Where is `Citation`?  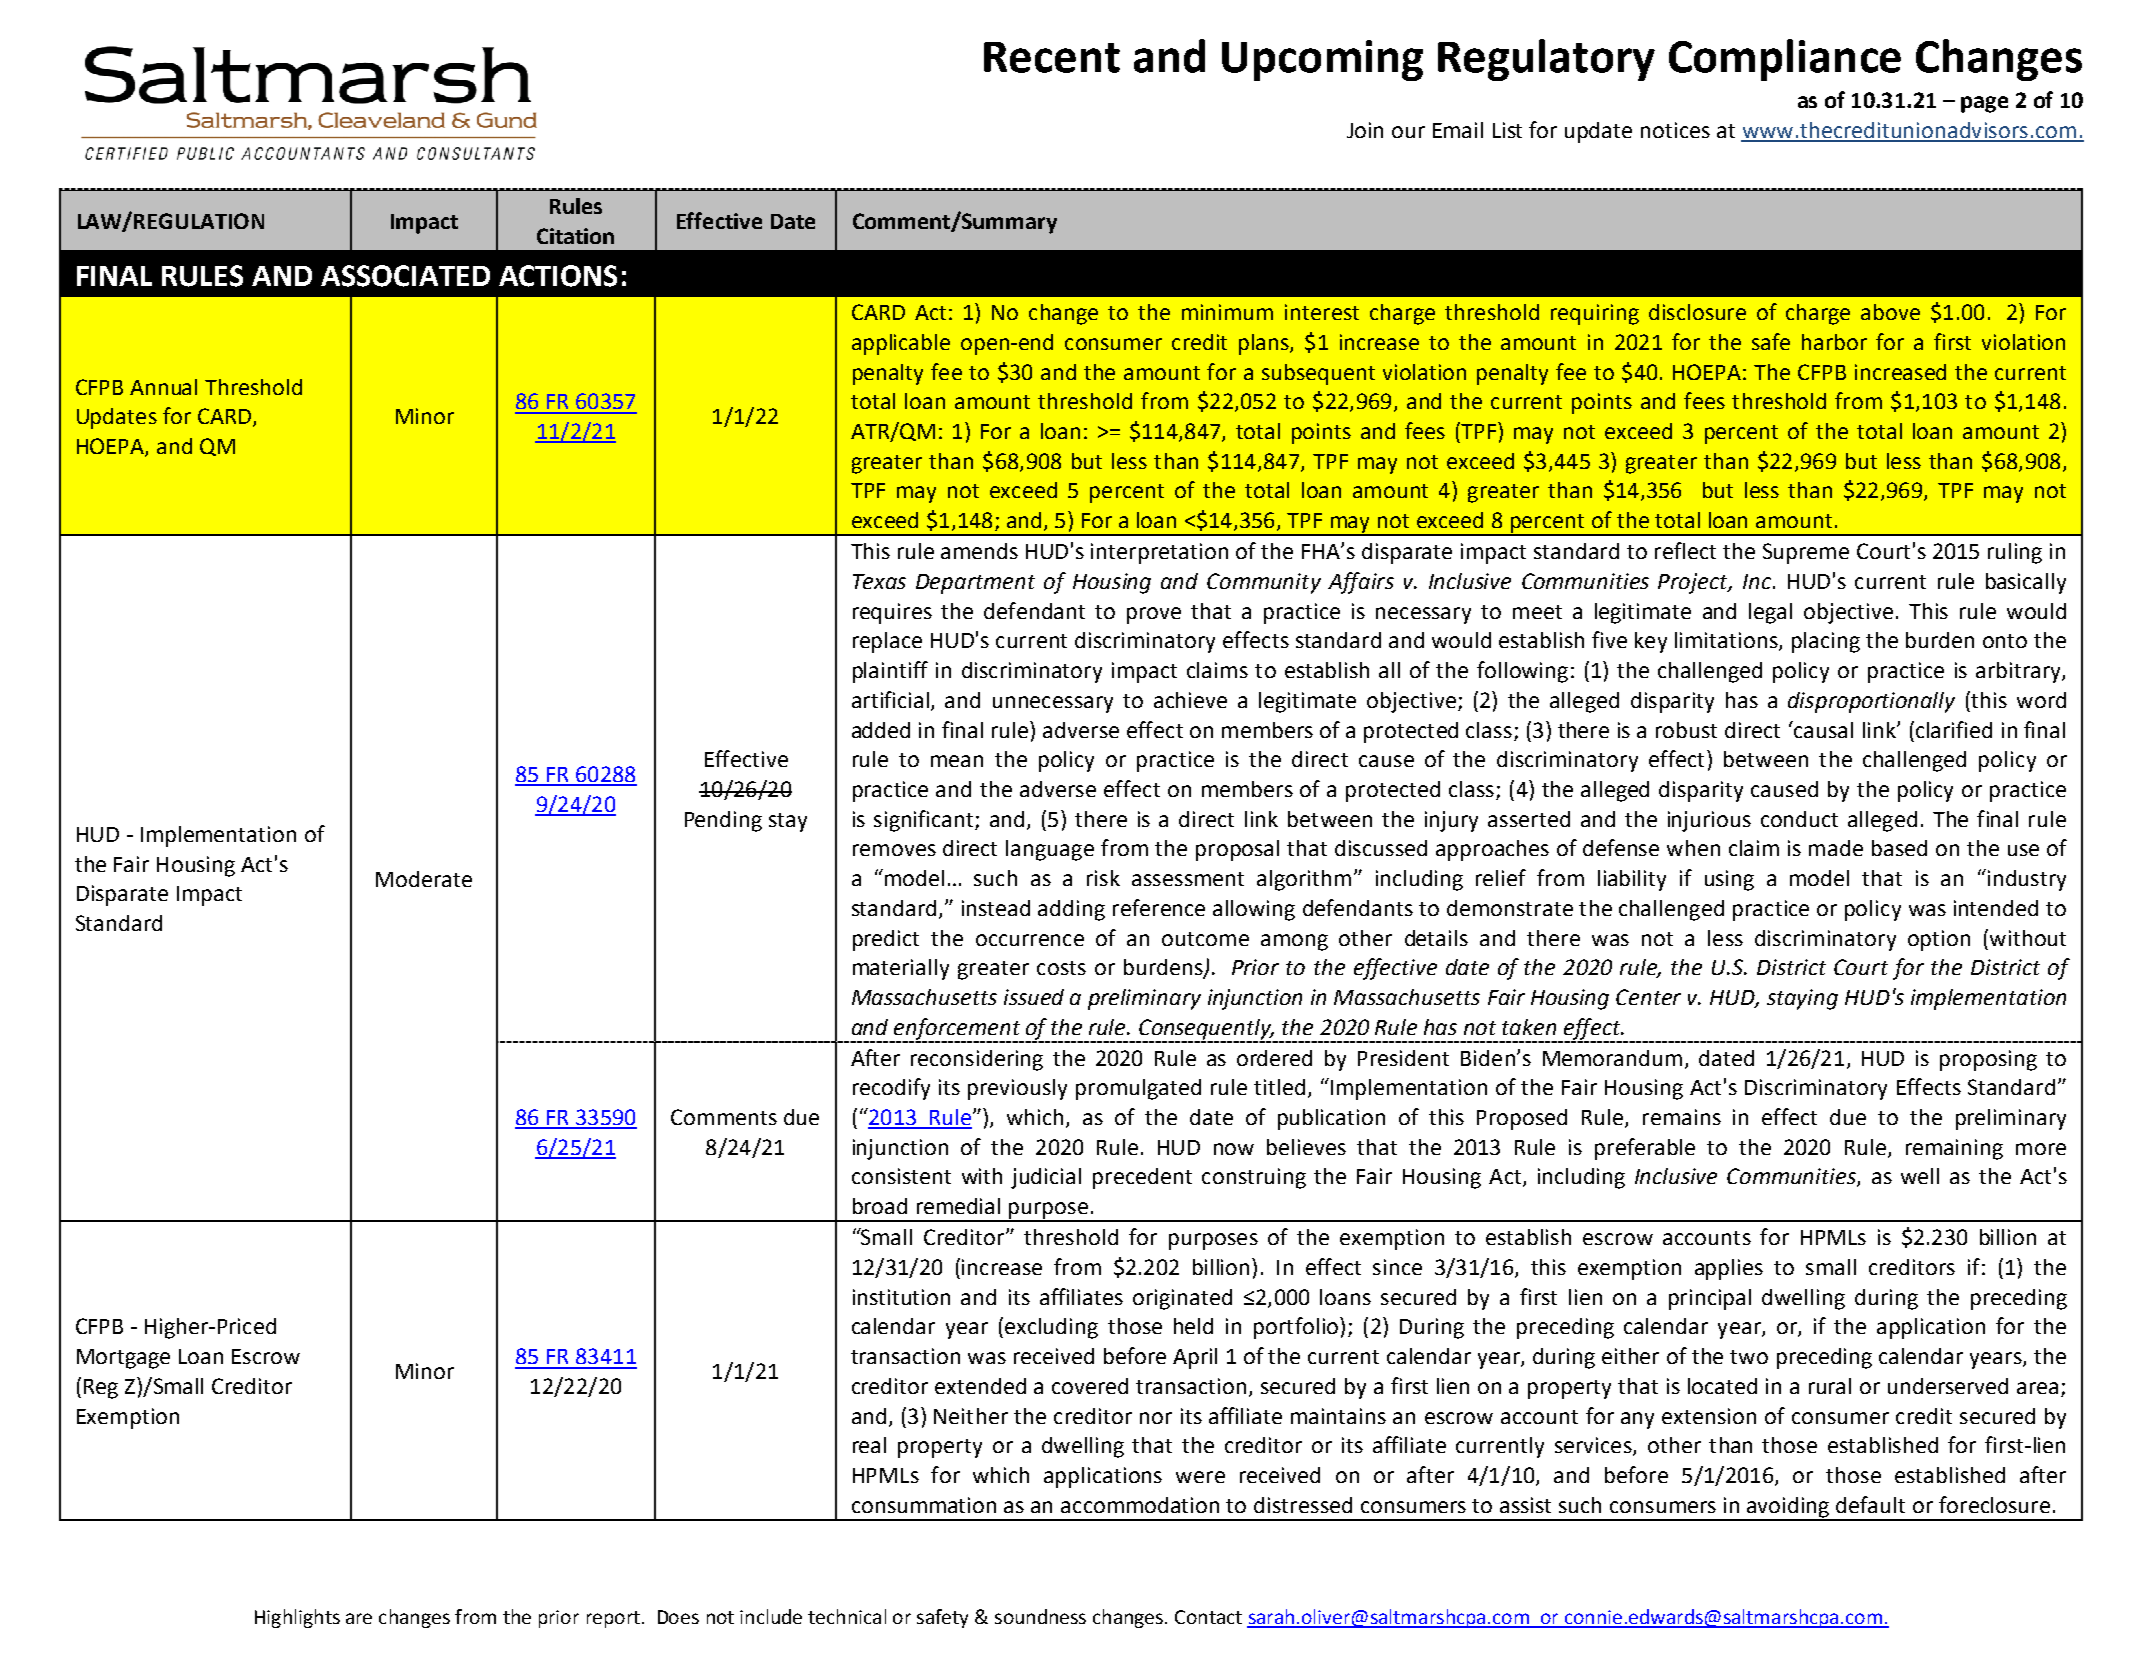 Citation is located at coordinates (575, 236).
